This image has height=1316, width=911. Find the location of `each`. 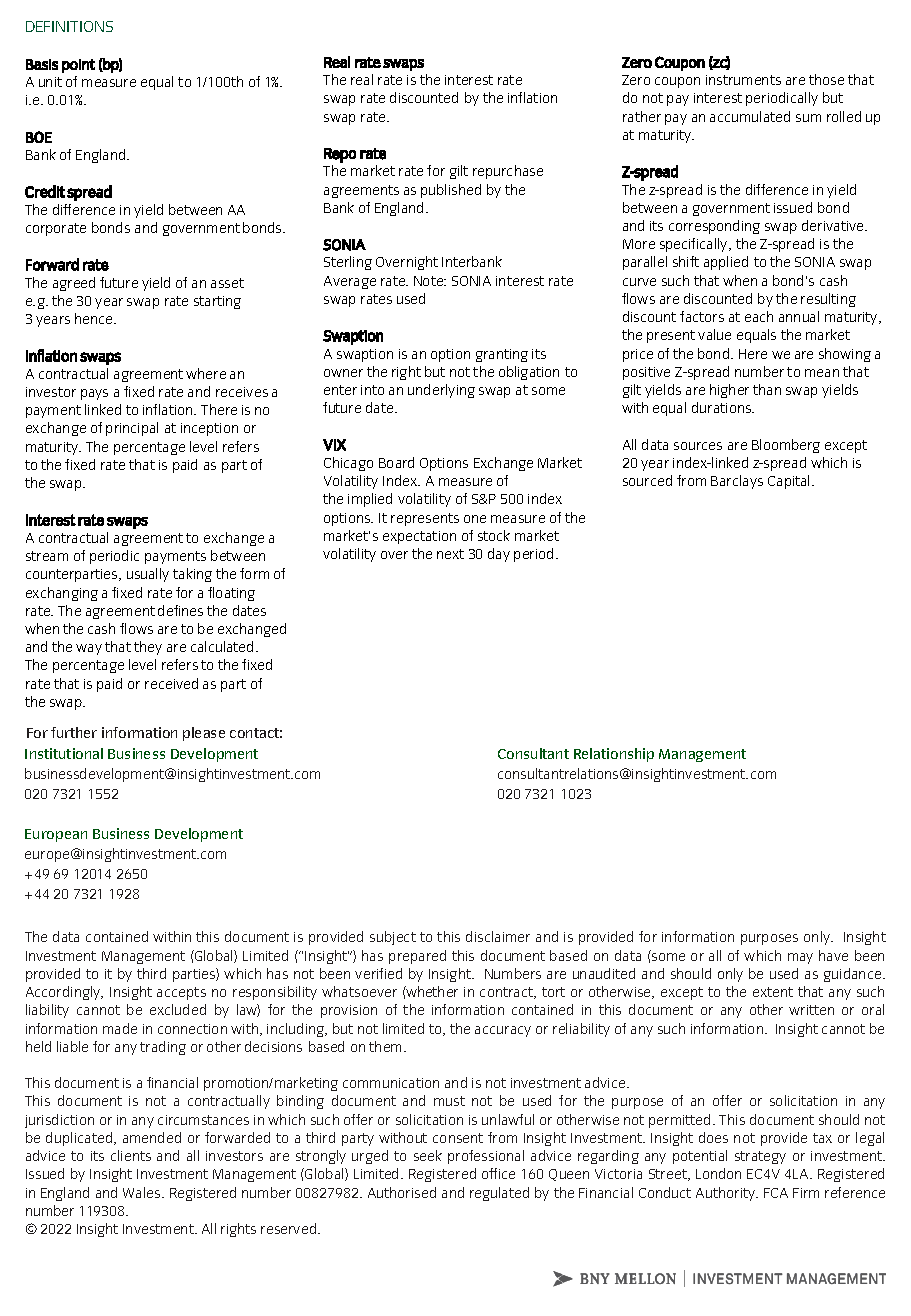

each is located at coordinates (759, 316).
